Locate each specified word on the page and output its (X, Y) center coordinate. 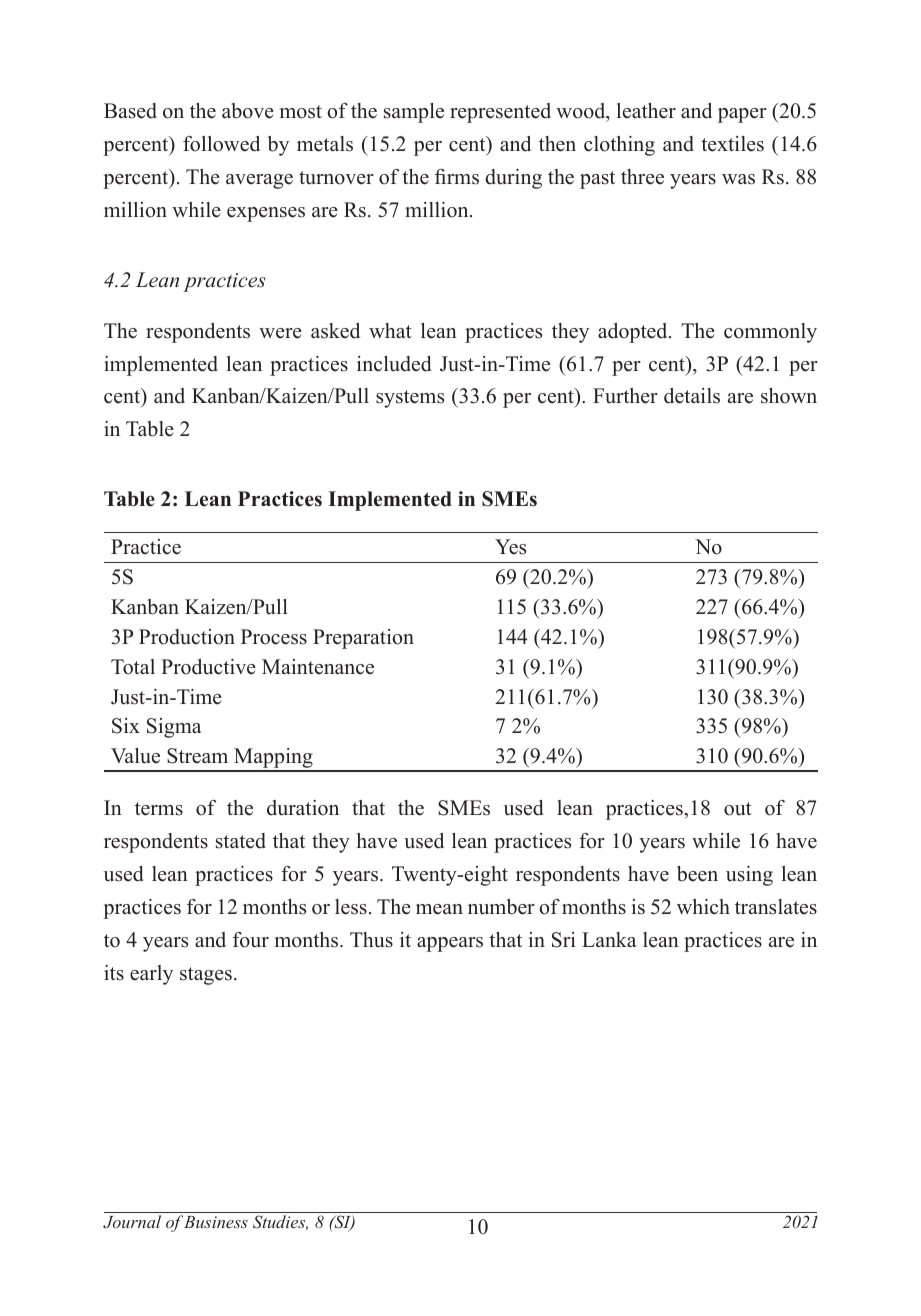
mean (439, 909)
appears (450, 944)
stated (241, 841)
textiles (732, 144)
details (692, 396)
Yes (510, 547)
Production (187, 637)
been (697, 874)
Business (216, 1222)
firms (457, 177)
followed (221, 144)
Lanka (609, 939)
